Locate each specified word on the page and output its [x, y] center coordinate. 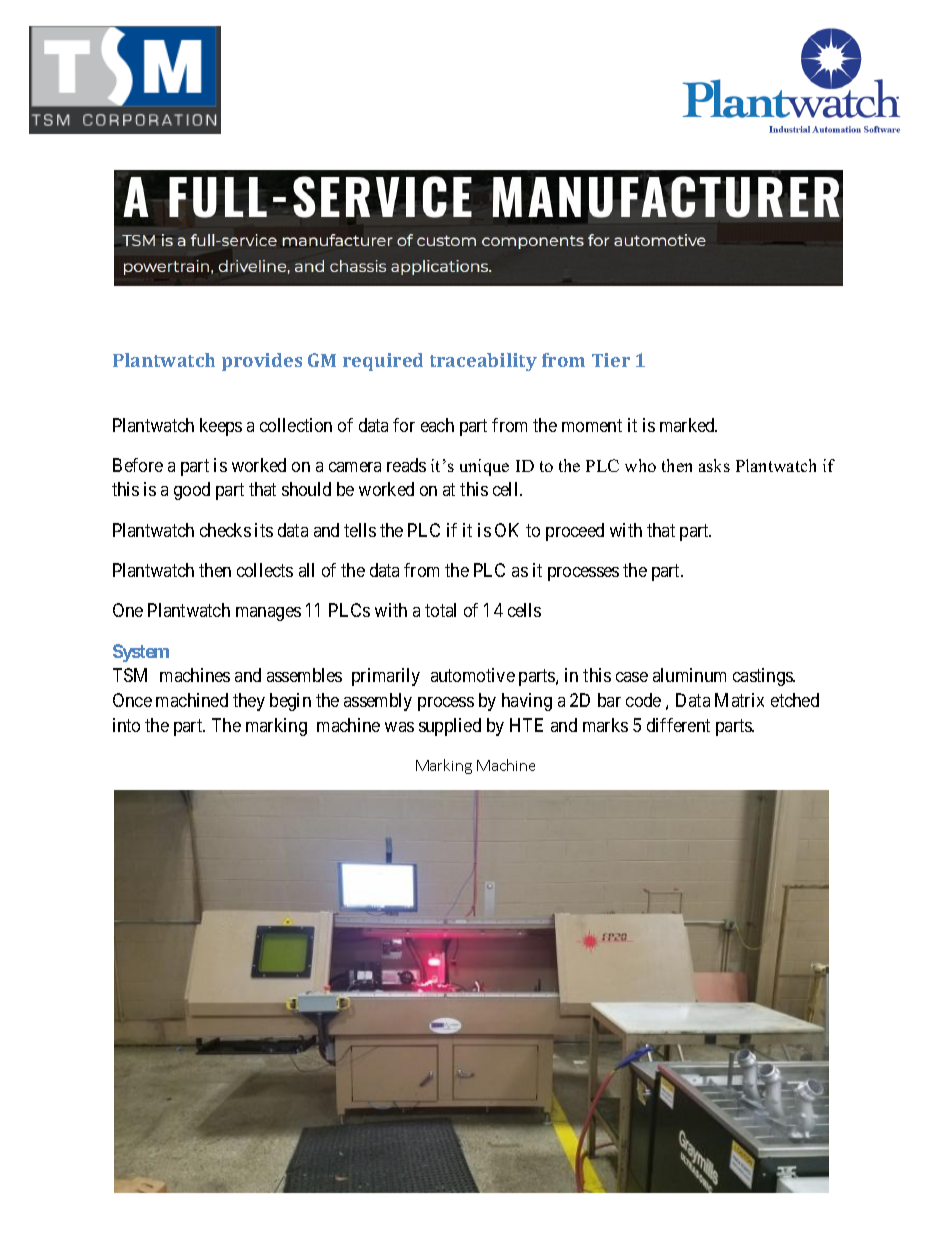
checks [225, 530]
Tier [611, 360]
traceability [483, 362]
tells [360, 530]
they [249, 702]
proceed [575, 532]
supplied [450, 727]
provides [262, 362]
